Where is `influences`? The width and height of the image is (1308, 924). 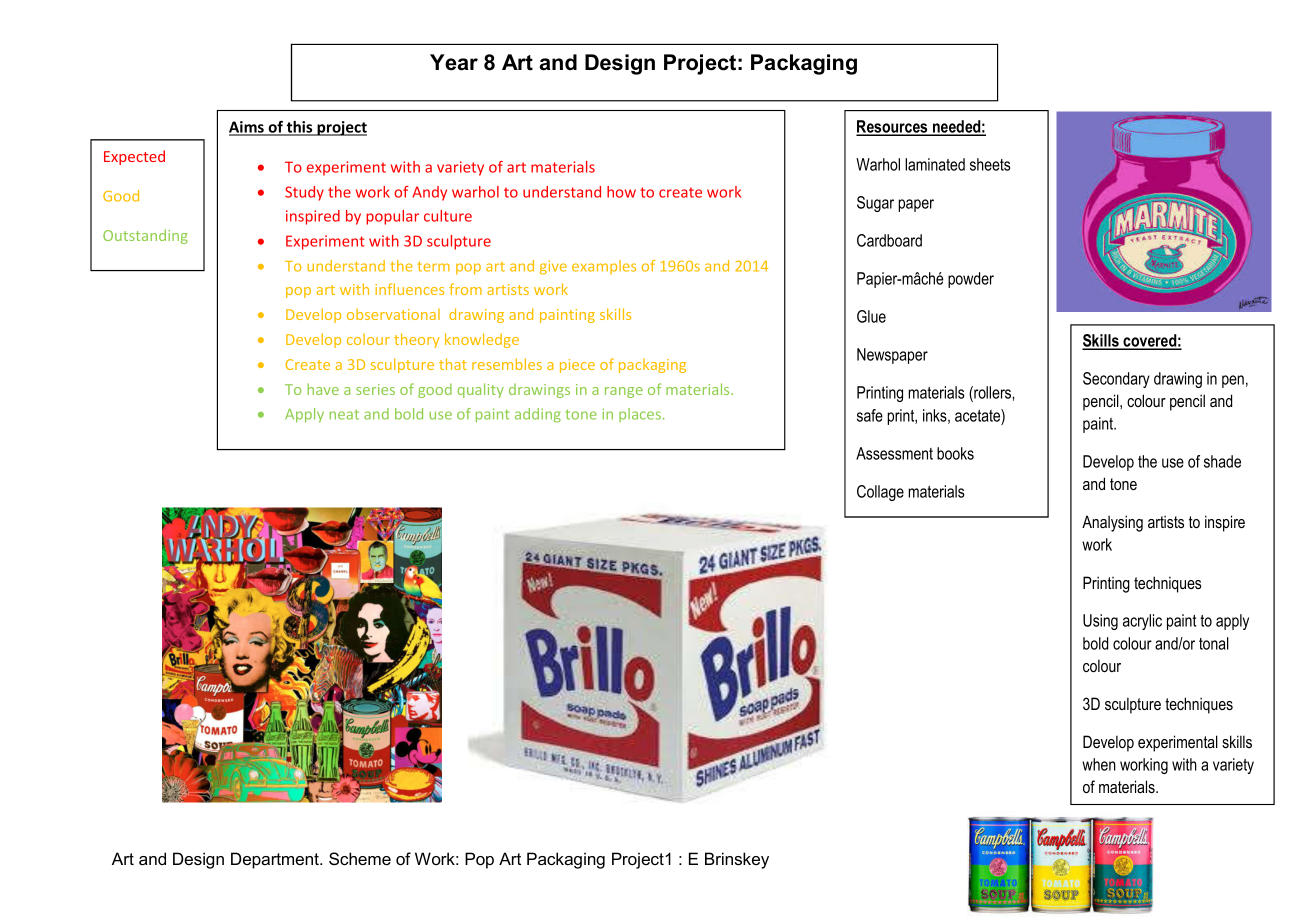 influences is located at coordinates (409, 289).
